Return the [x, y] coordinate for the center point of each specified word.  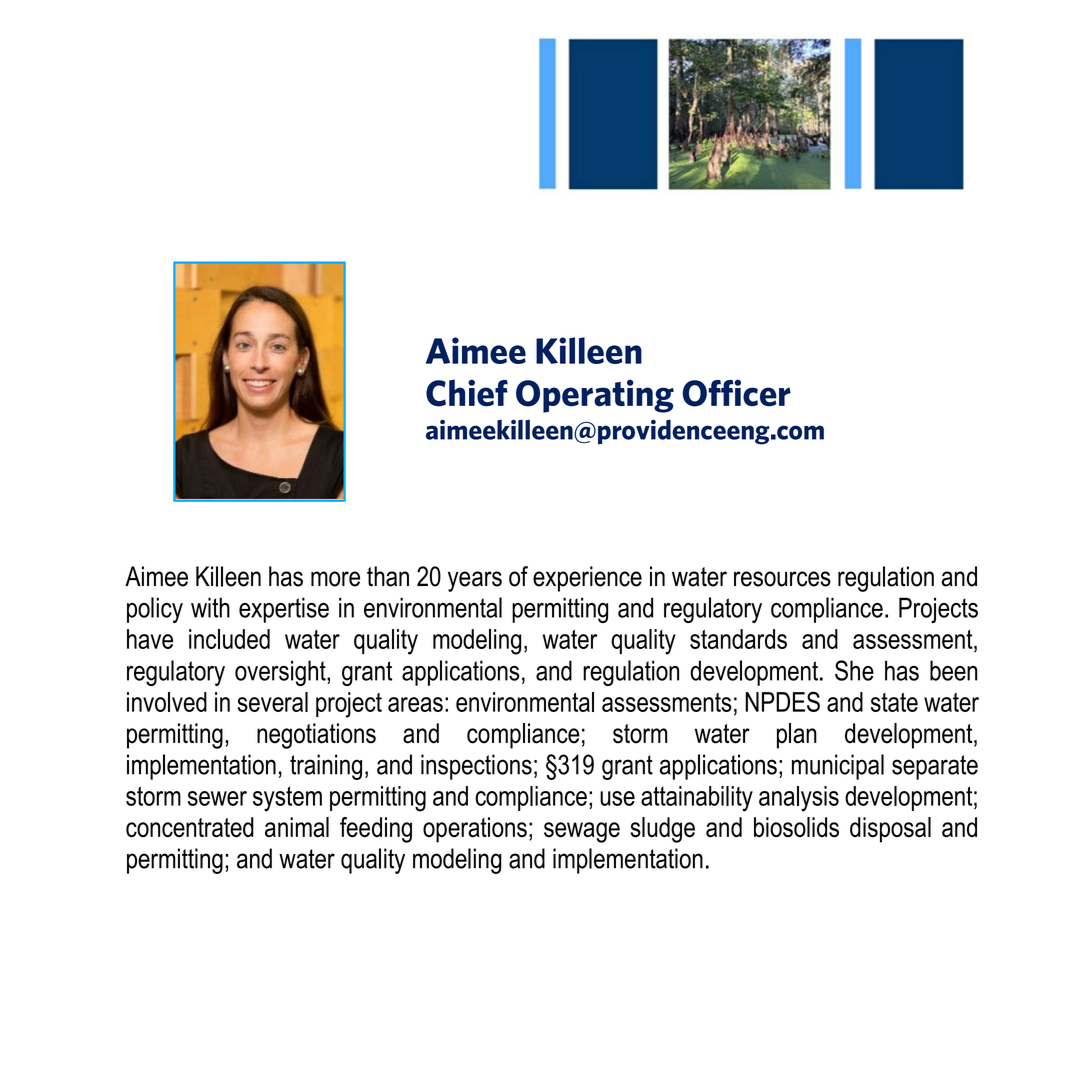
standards [738, 639]
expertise [284, 610]
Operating [595, 396]
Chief [467, 393]
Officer [736, 393]
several [273, 702]
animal [297, 827]
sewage [582, 832]
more [335, 579]
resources [782, 579]
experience [587, 579]
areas [415, 704]
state [894, 702]
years [475, 581]
